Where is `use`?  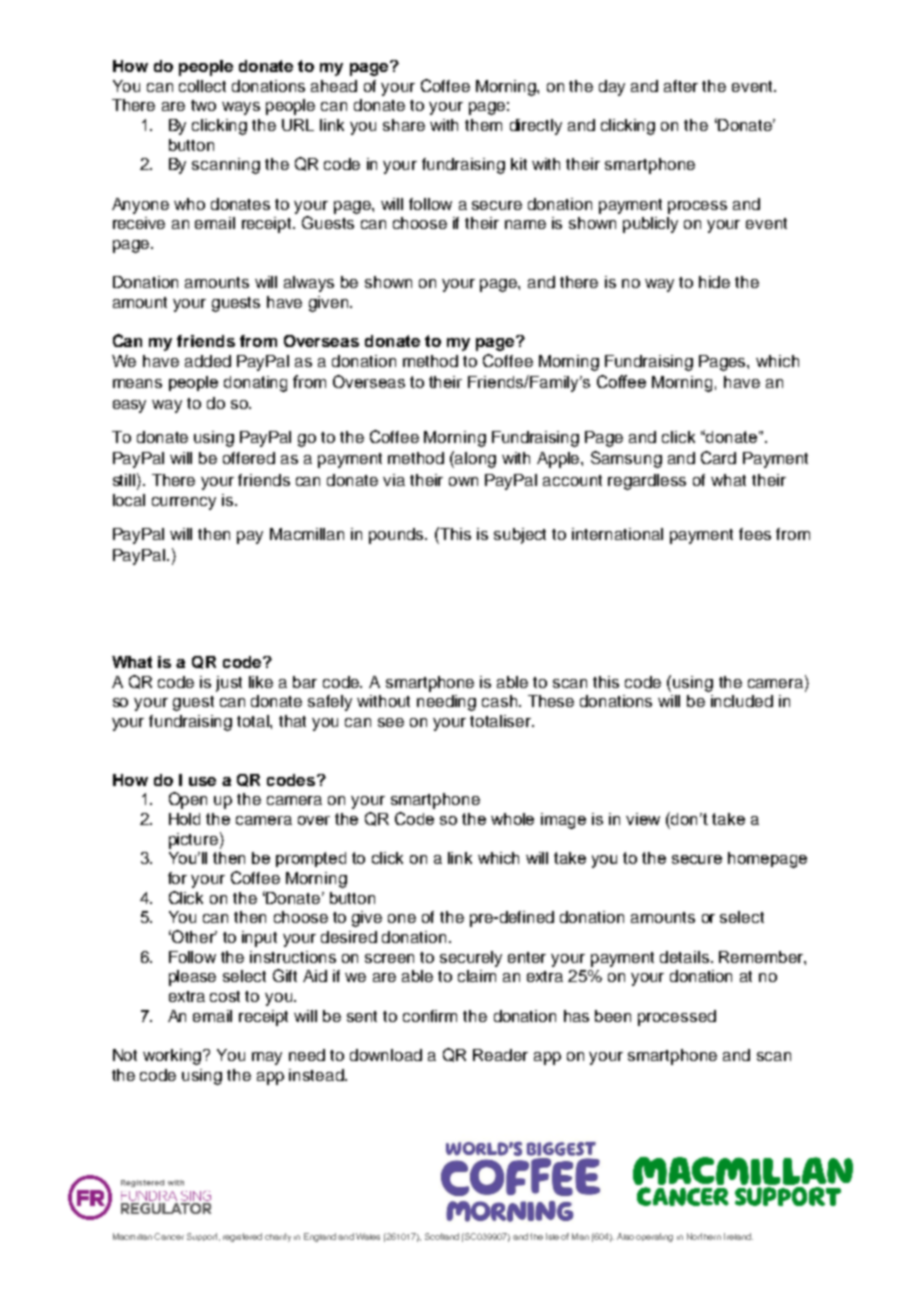
use is located at coordinates (202, 781).
